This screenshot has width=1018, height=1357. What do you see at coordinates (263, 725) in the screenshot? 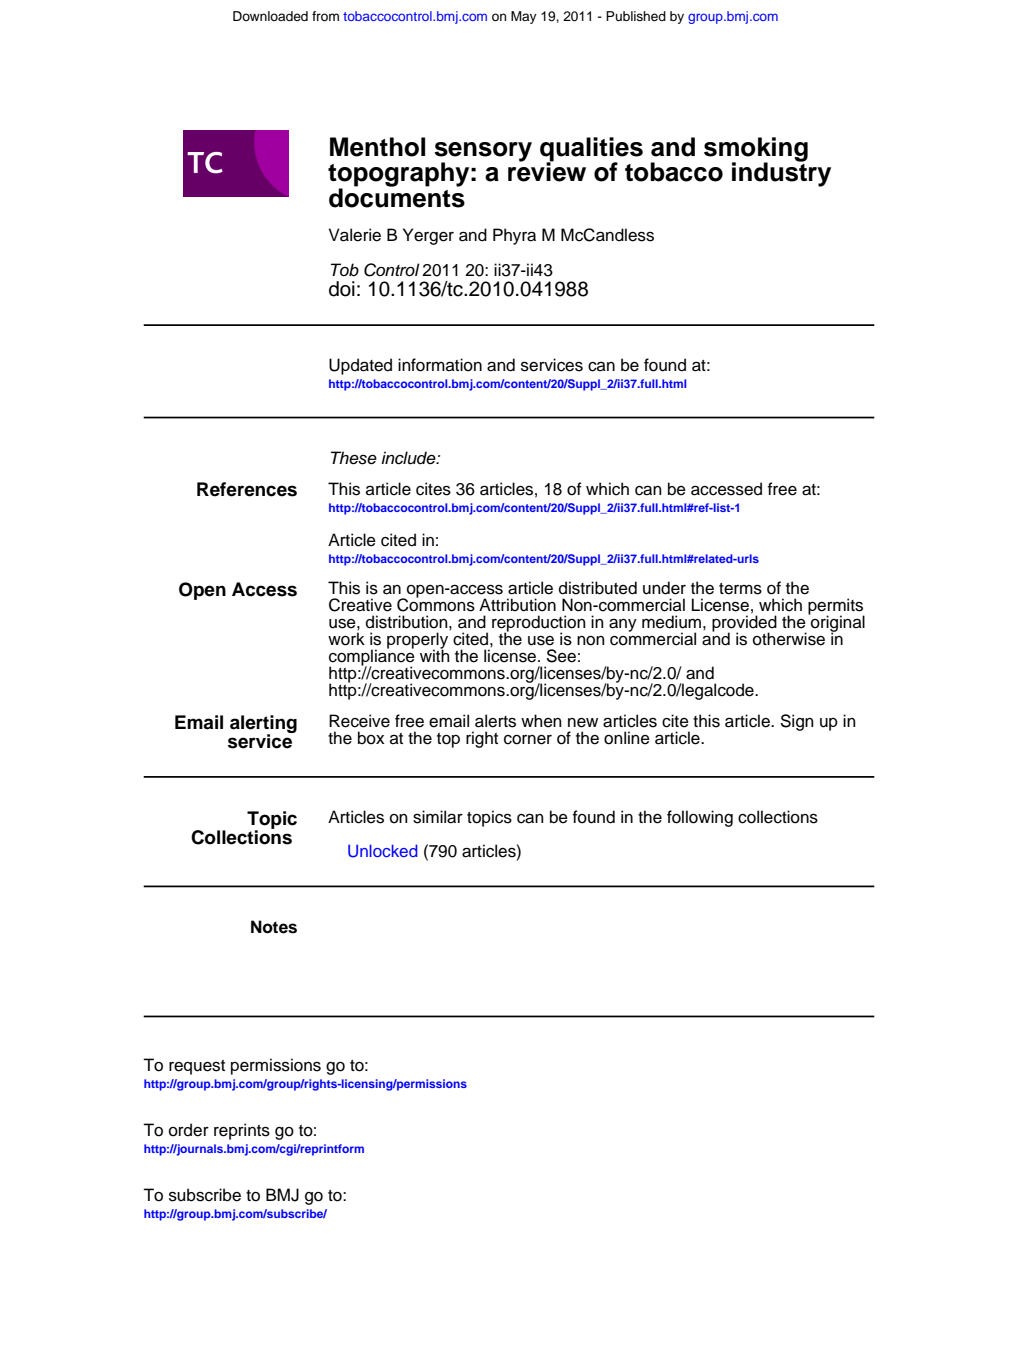
I see `alerting` at bounding box center [263, 725].
